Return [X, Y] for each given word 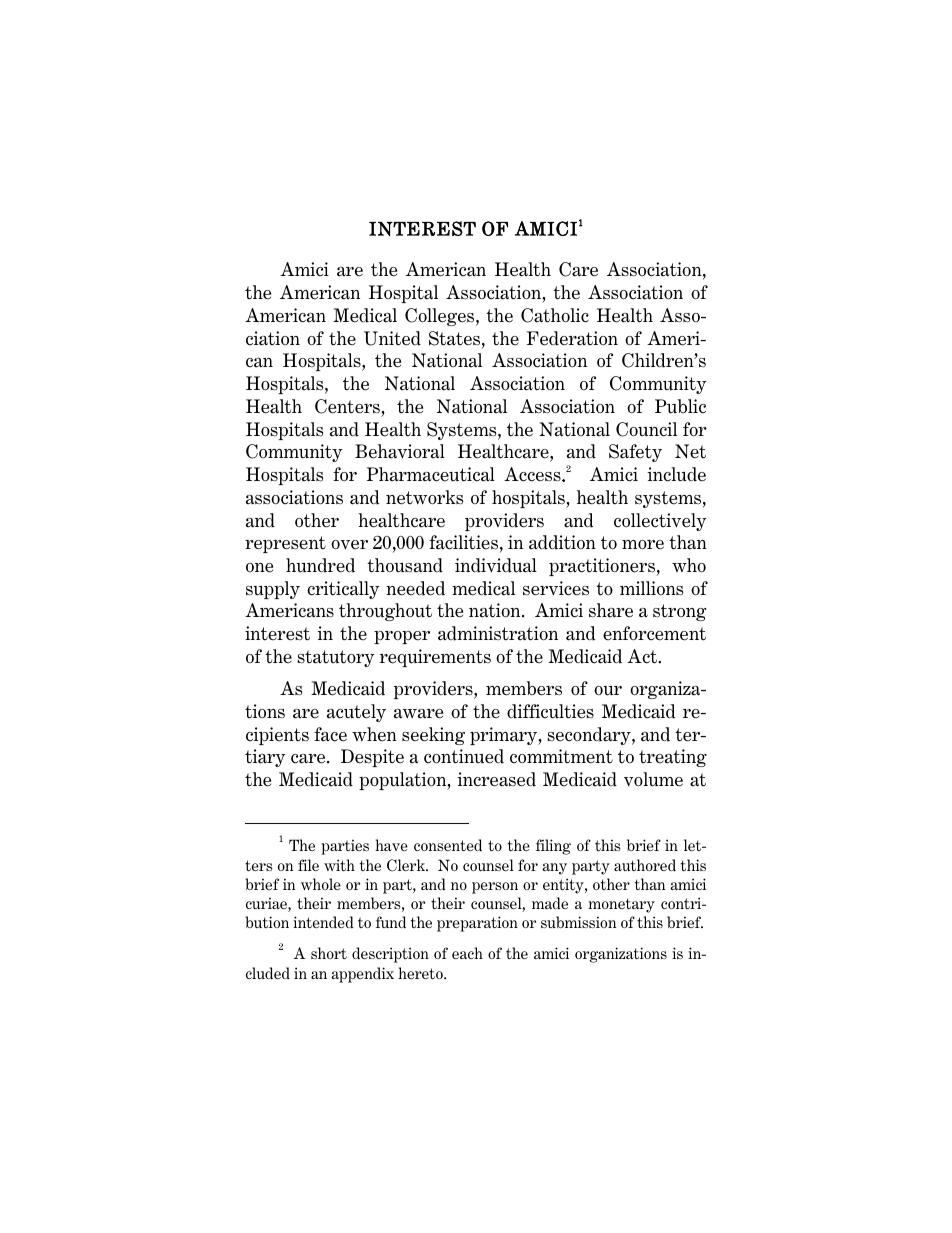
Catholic [555, 315]
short [329, 953]
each [467, 953]
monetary [621, 905]
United [392, 338]
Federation [572, 338]
